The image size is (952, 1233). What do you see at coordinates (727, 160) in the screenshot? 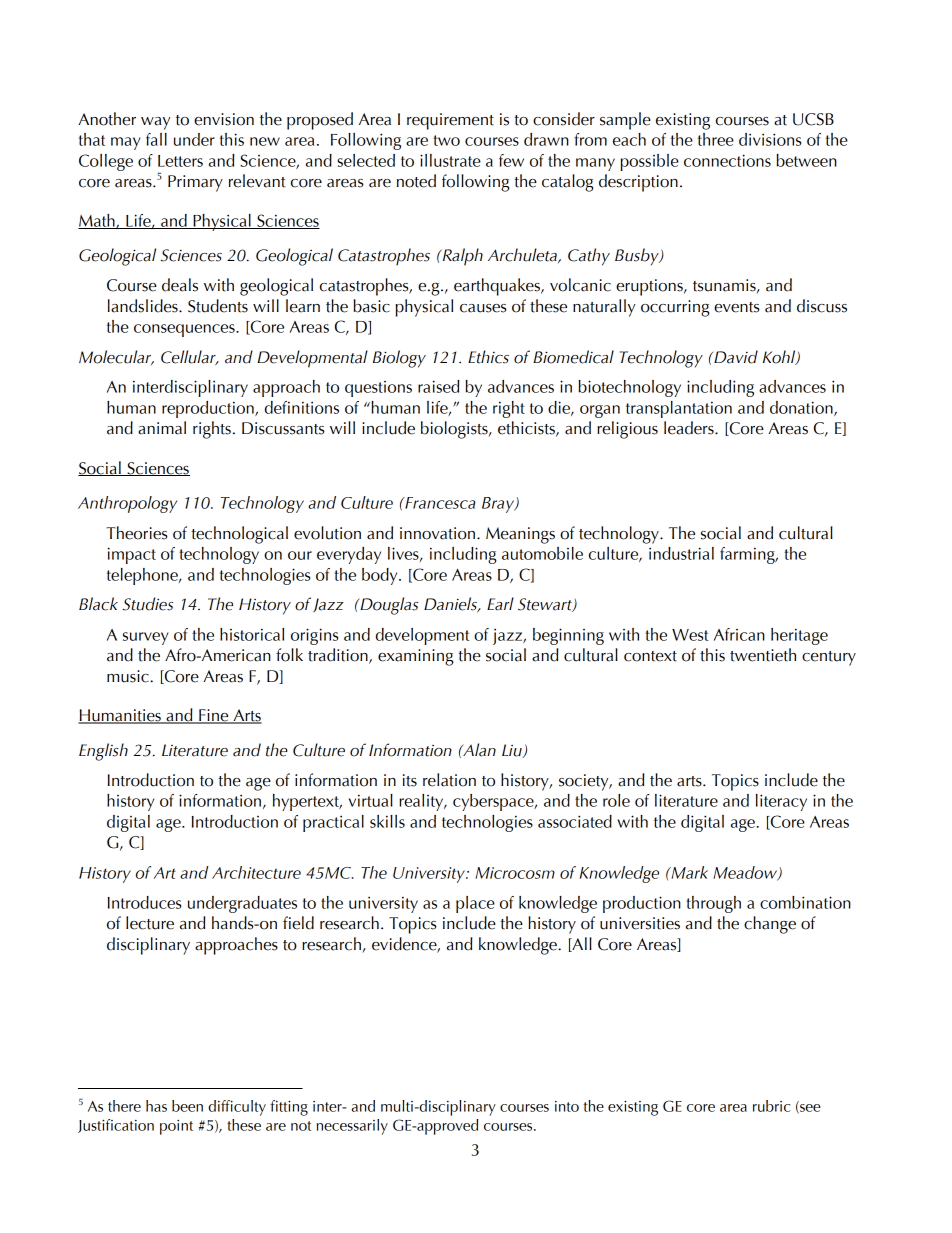
I see `connections` at bounding box center [727, 160].
